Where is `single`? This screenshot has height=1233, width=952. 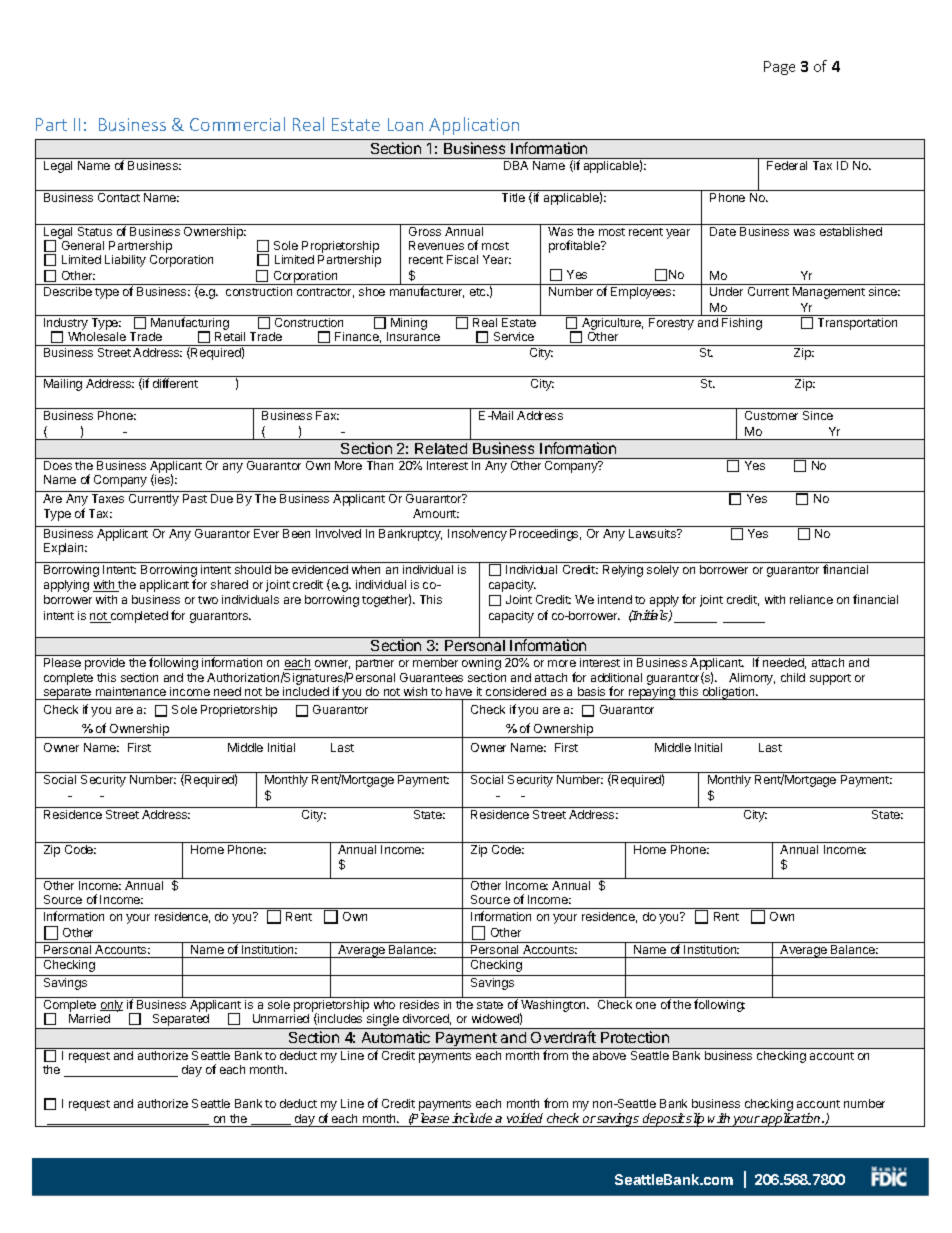
single is located at coordinates (383, 1021).
